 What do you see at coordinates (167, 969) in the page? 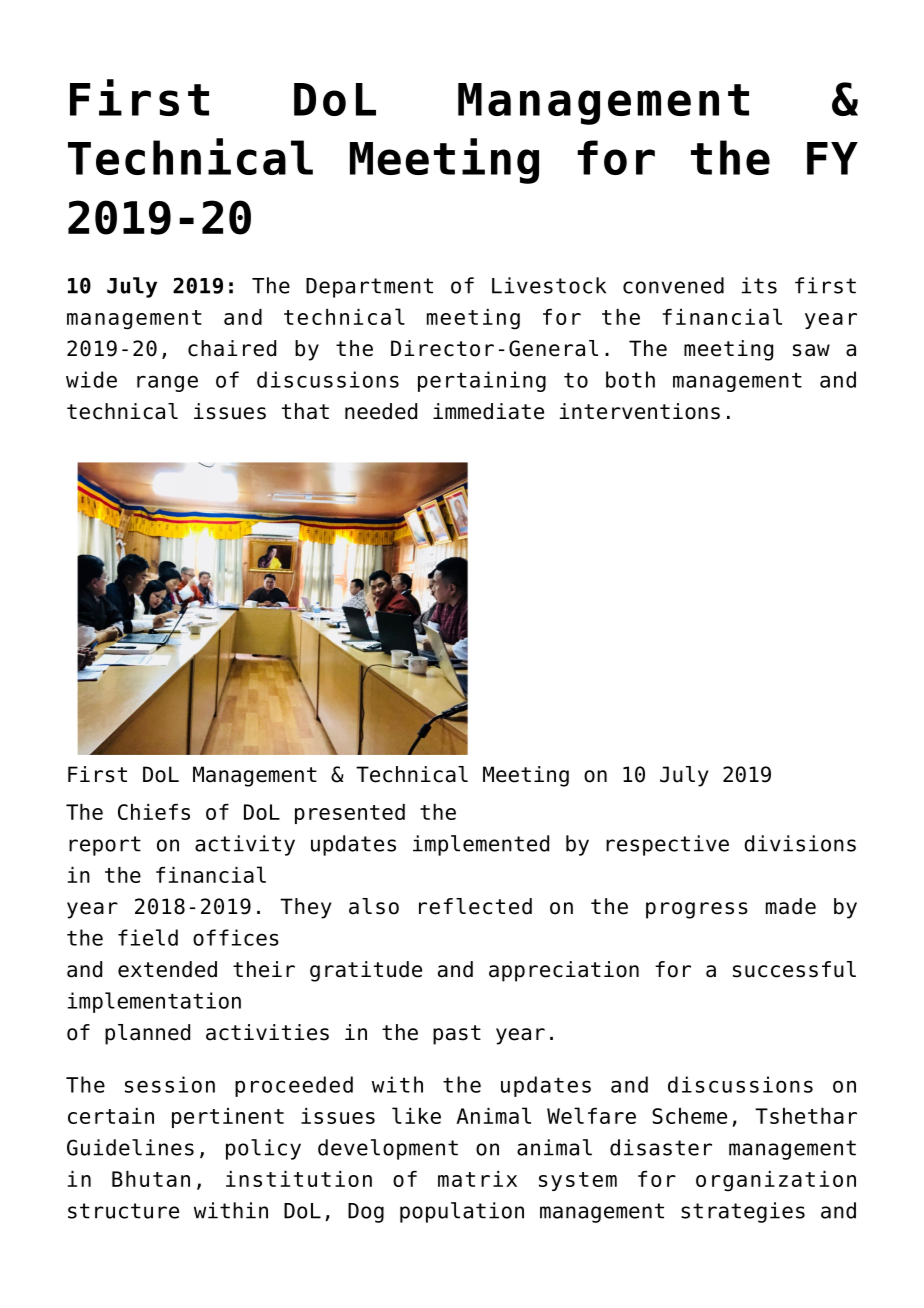
I see `extended` at bounding box center [167, 969].
